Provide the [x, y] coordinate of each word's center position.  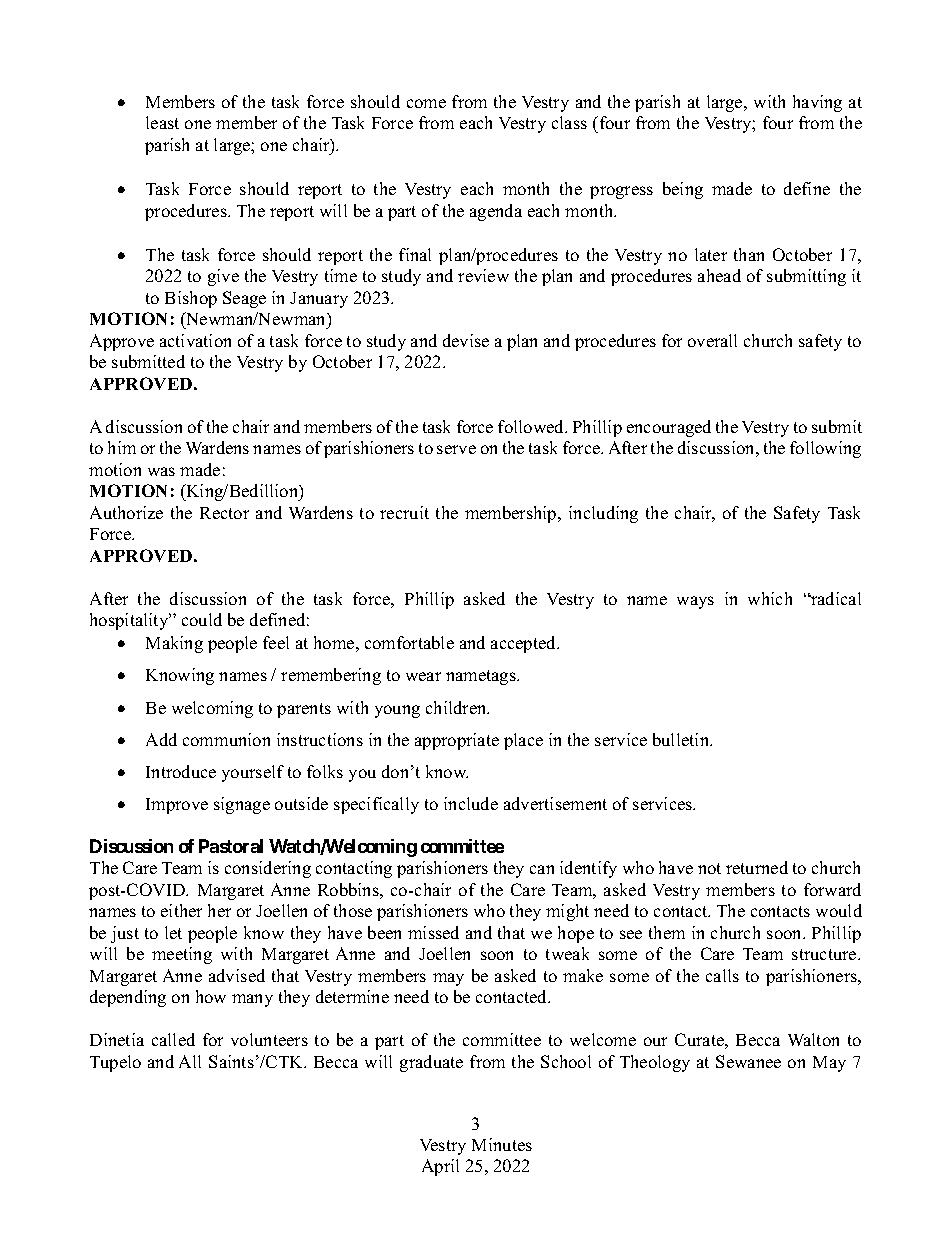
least [162, 122]
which [770, 598]
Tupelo [115, 1063]
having [817, 103]
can [542, 869]
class [569, 122]
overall [712, 340]
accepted [525, 644]
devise [466, 340]
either [181, 910]
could [202, 619]
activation [195, 340]
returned [757, 867]
